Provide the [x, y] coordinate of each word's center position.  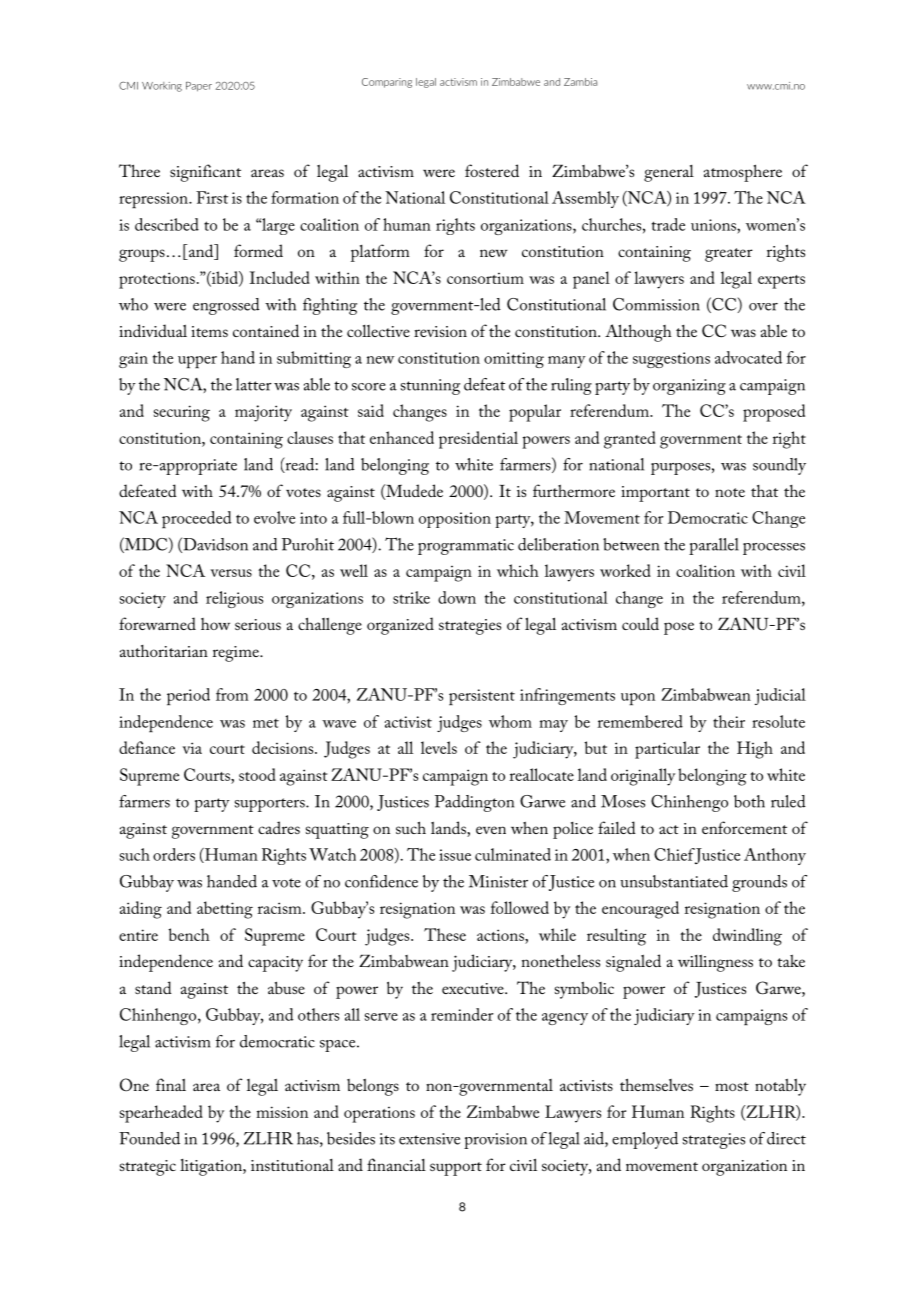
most [732, 1086]
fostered [492, 170]
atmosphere [743, 173]
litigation [212, 1167]
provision [495, 1141]
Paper [199, 87]
